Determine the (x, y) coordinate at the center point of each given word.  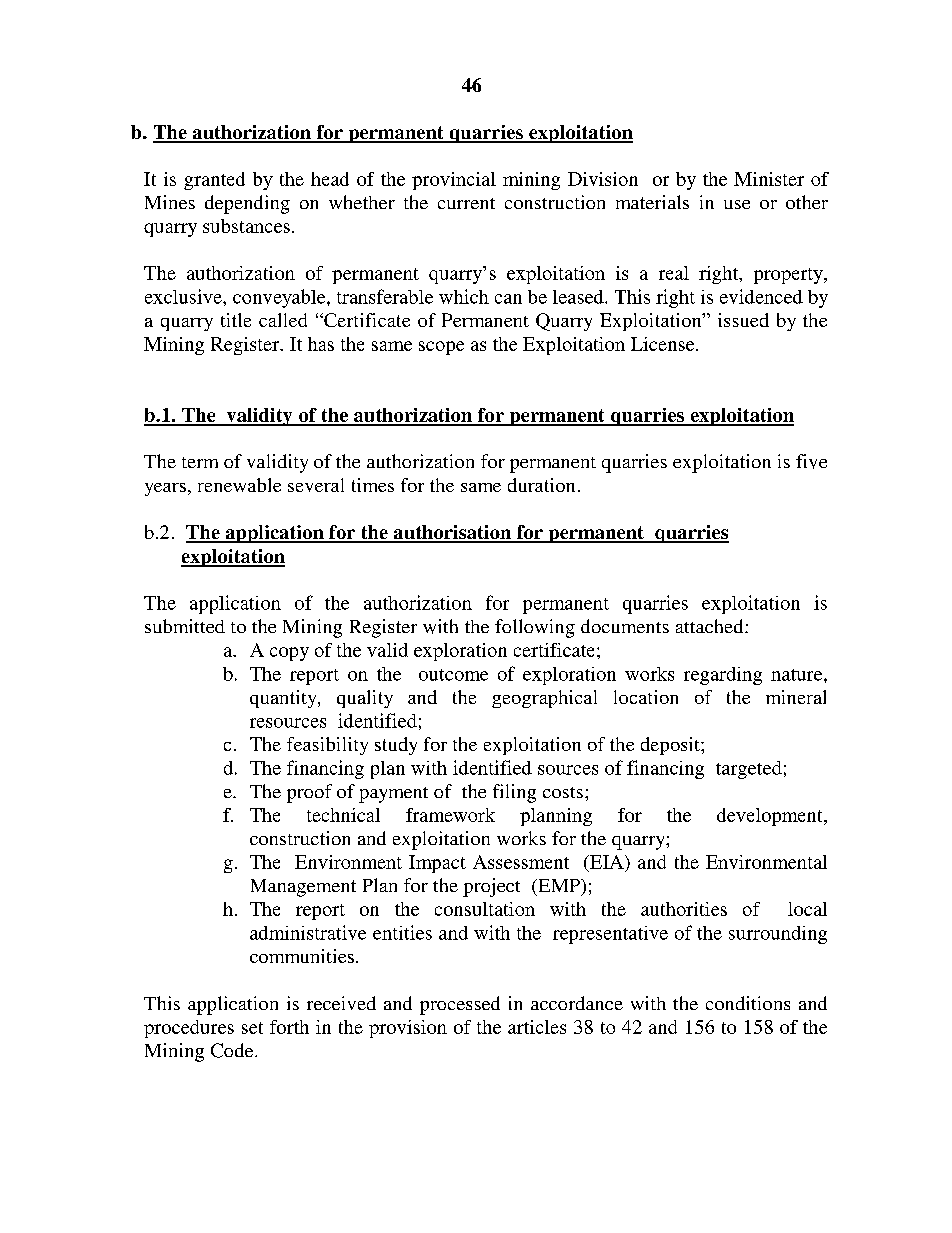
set (252, 1028)
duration (541, 485)
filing (514, 793)
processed (460, 1005)
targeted (749, 770)
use (737, 204)
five (811, 461)
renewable (239, 485)
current (466, 203)
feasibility (327, 746)
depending (247, 204)
